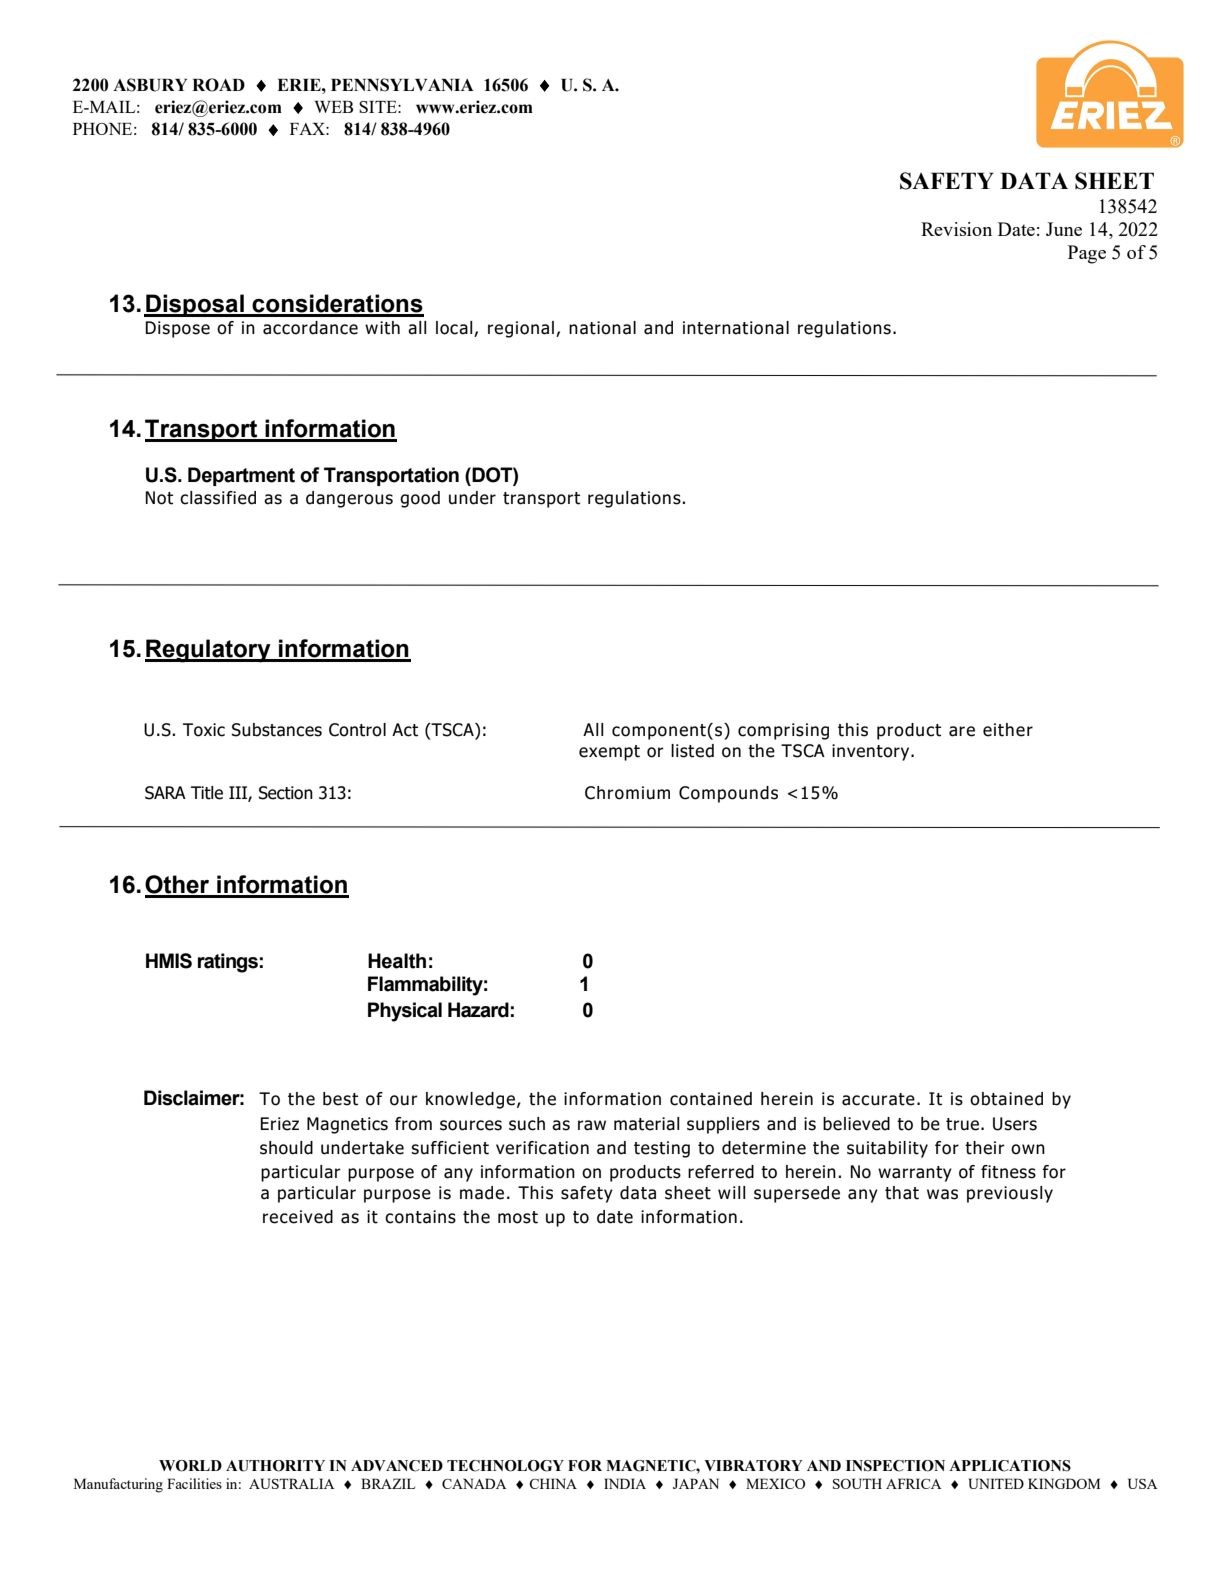 The width and height of the screenshot is (1231, 1593). What do you see at coordinates (1006, 1099) in the screenshot?
I see `obtained` at bounding box center [1006, 1099].
